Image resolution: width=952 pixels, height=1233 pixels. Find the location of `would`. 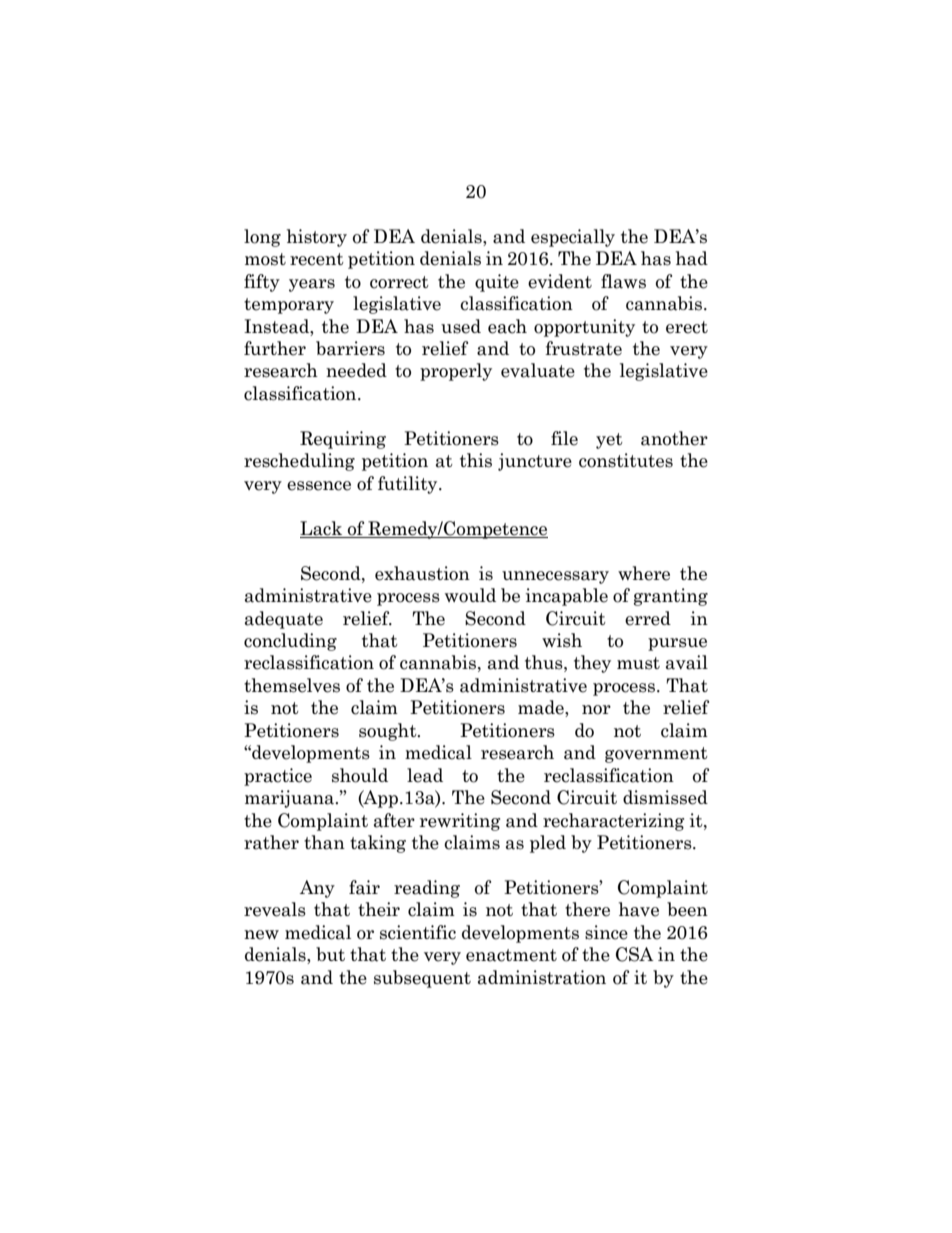

would is located at coordinates (470, 595).
